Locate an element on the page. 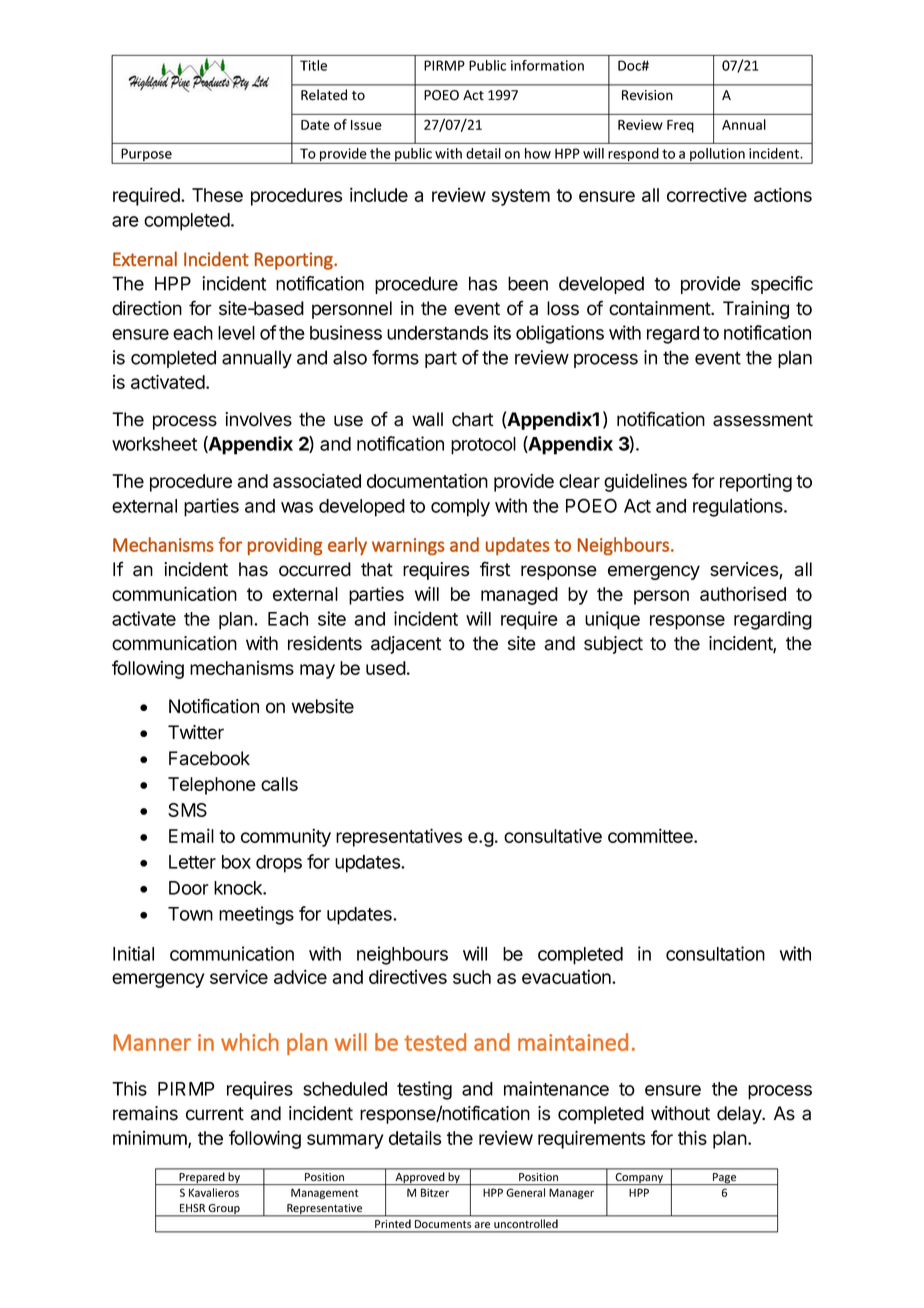  Approved is located at coordinates (420, 1178).
